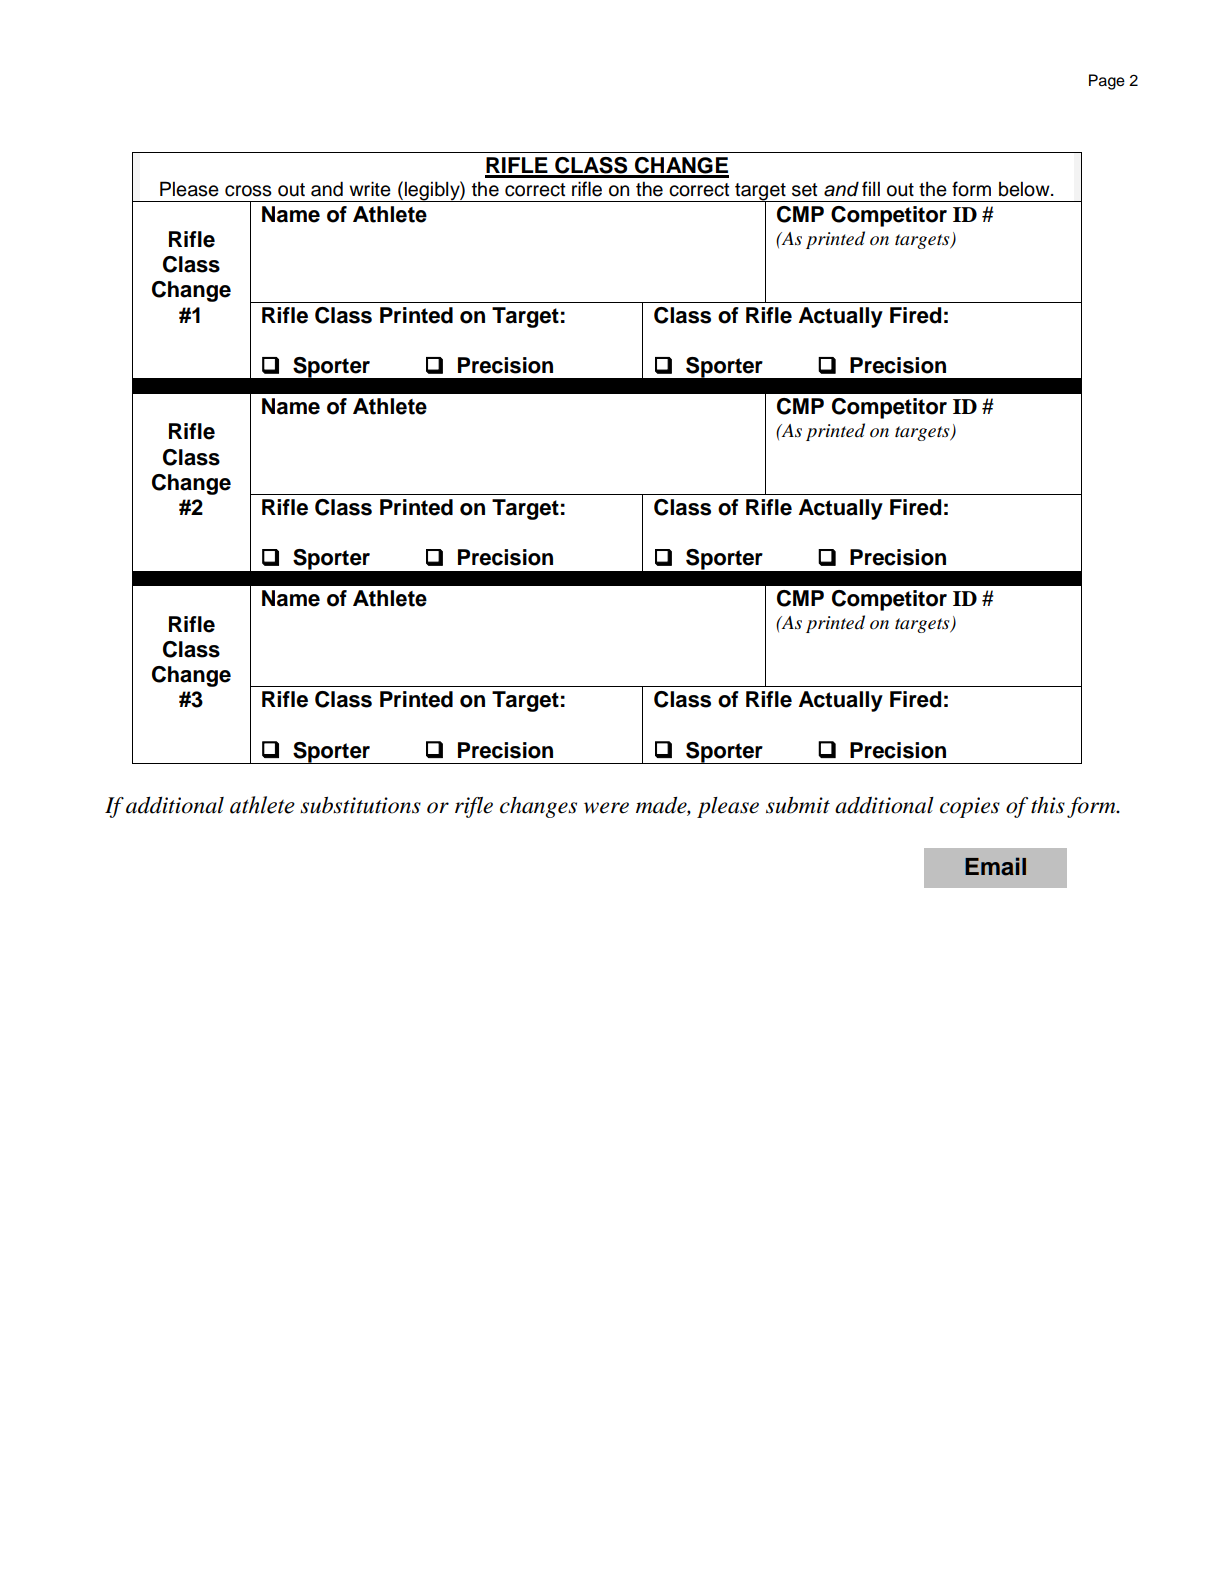  What do you see at coordinates (370, 189) in the screenshot?
I see `write` at bounding box center [370, 189].
